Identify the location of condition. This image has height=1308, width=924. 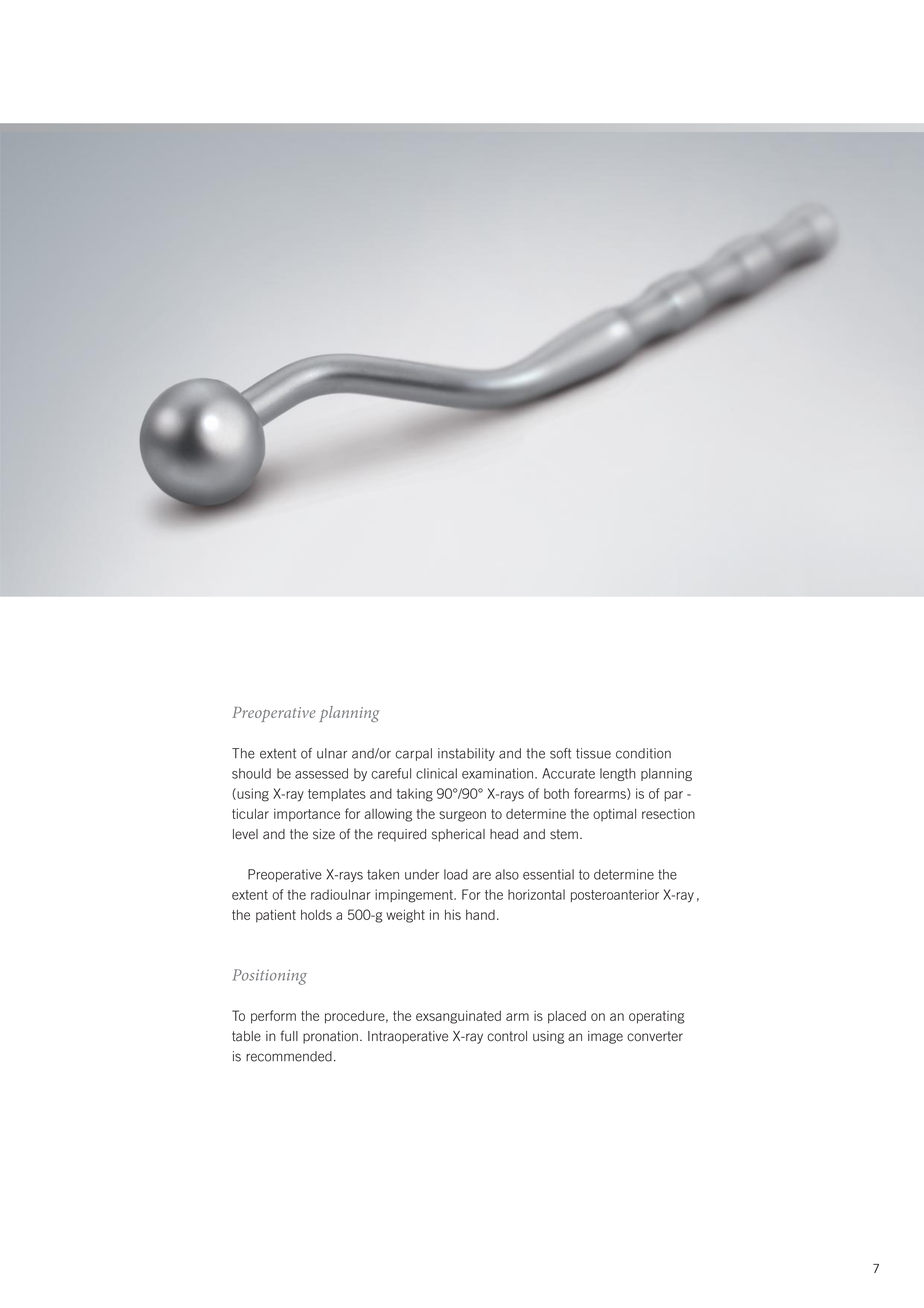
(643, 753).
